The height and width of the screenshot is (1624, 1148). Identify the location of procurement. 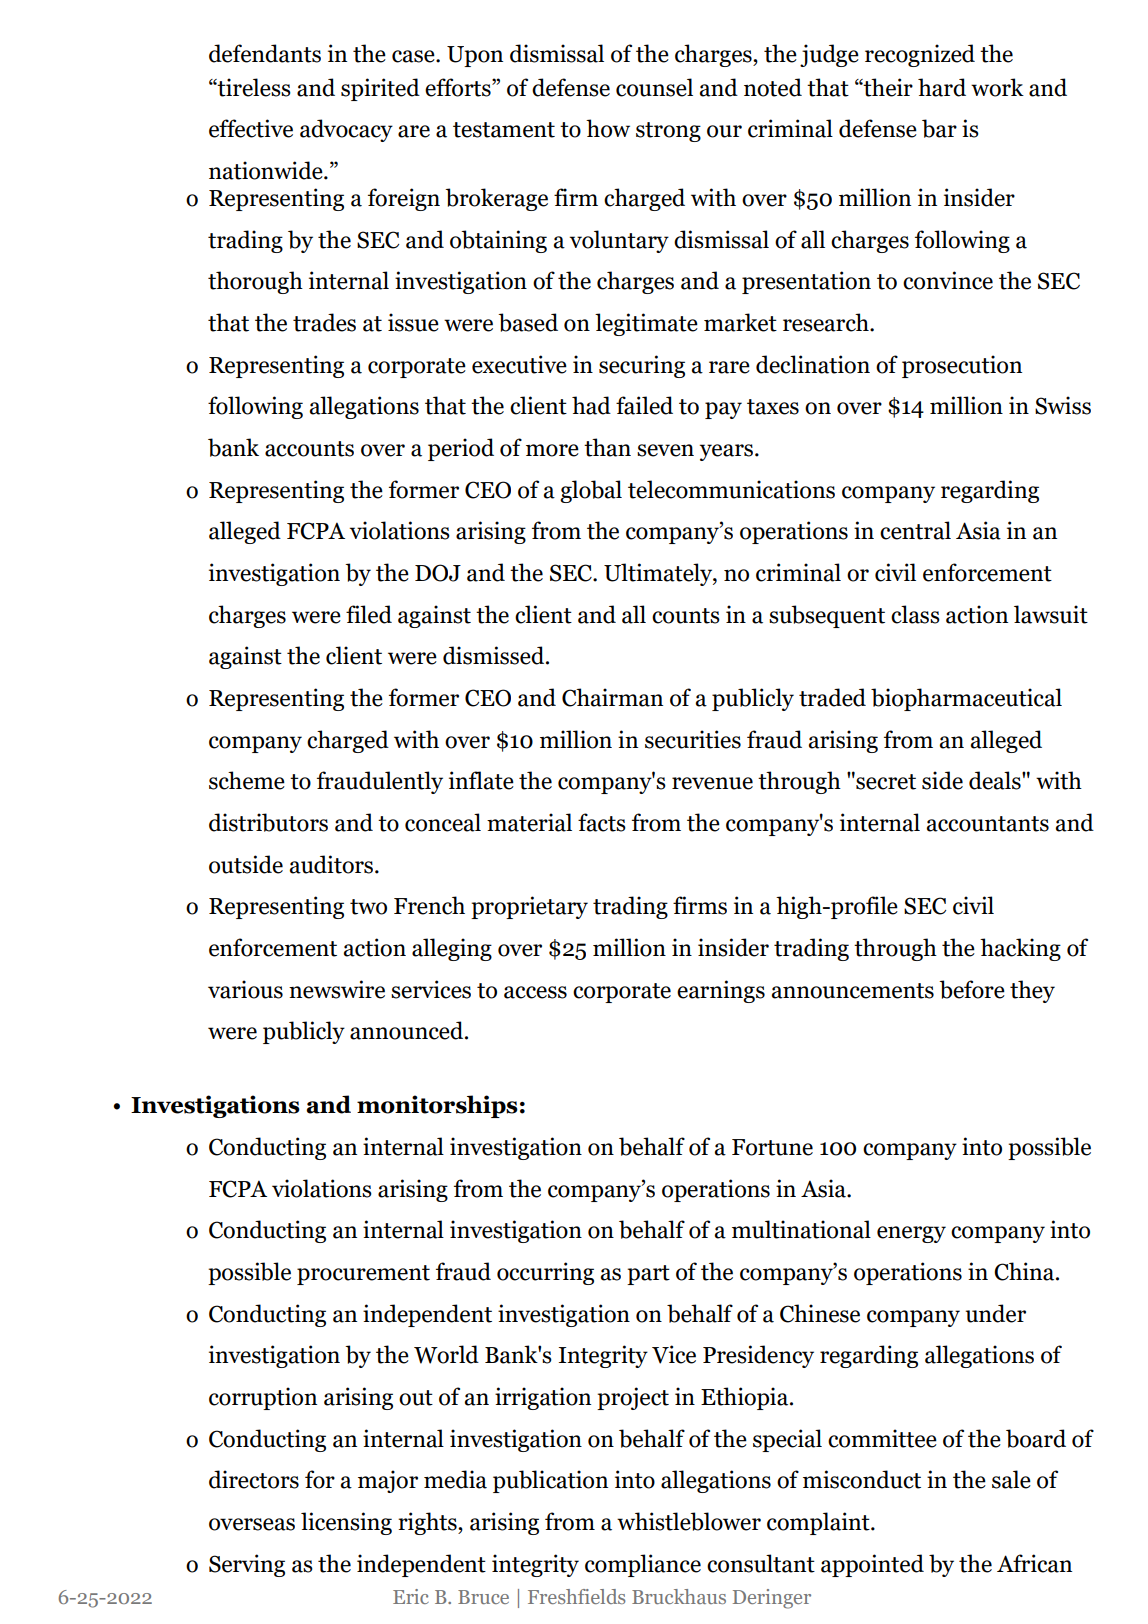
(363, 1275).
